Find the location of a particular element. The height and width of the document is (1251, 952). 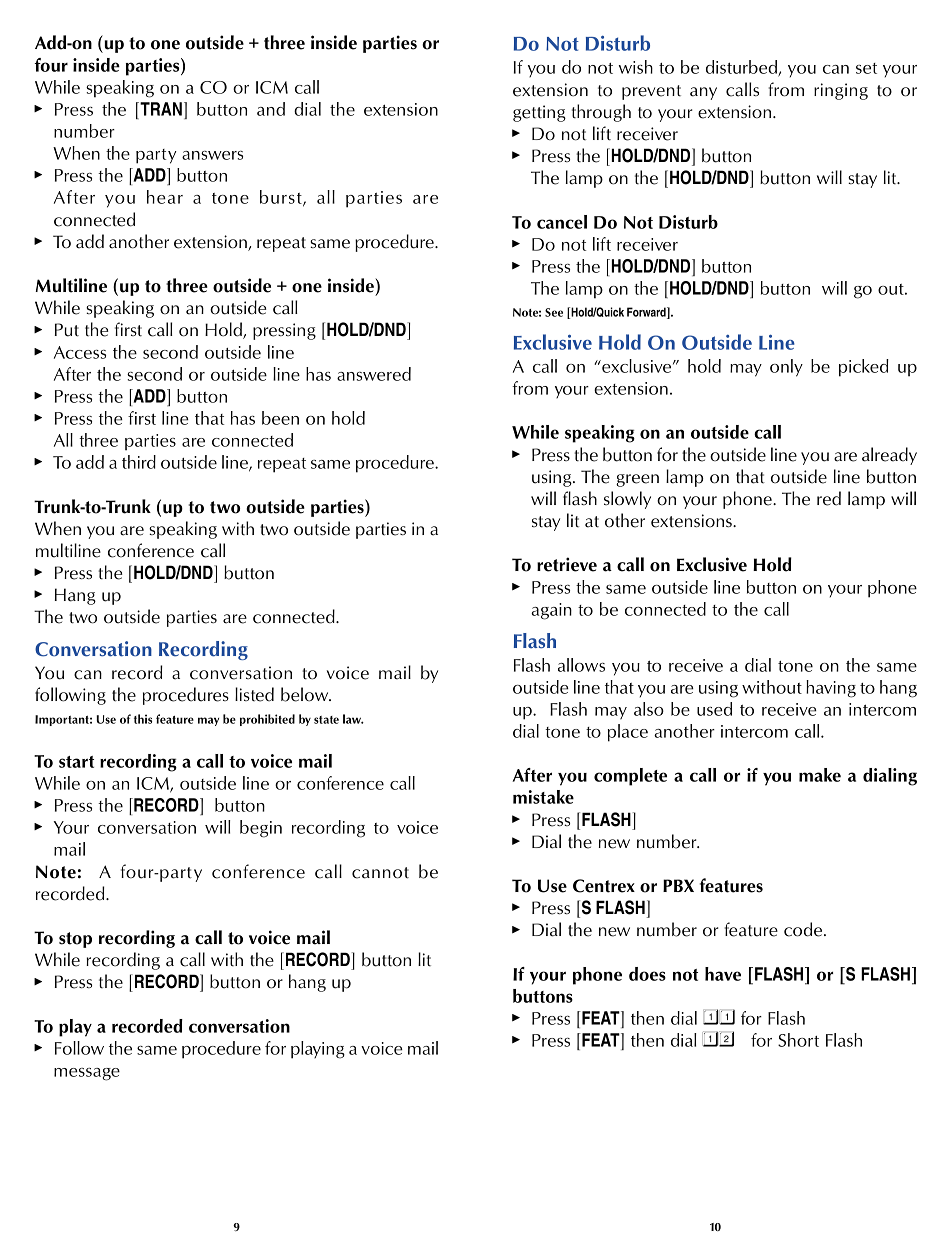

third is located at coordinates (139, 462).
